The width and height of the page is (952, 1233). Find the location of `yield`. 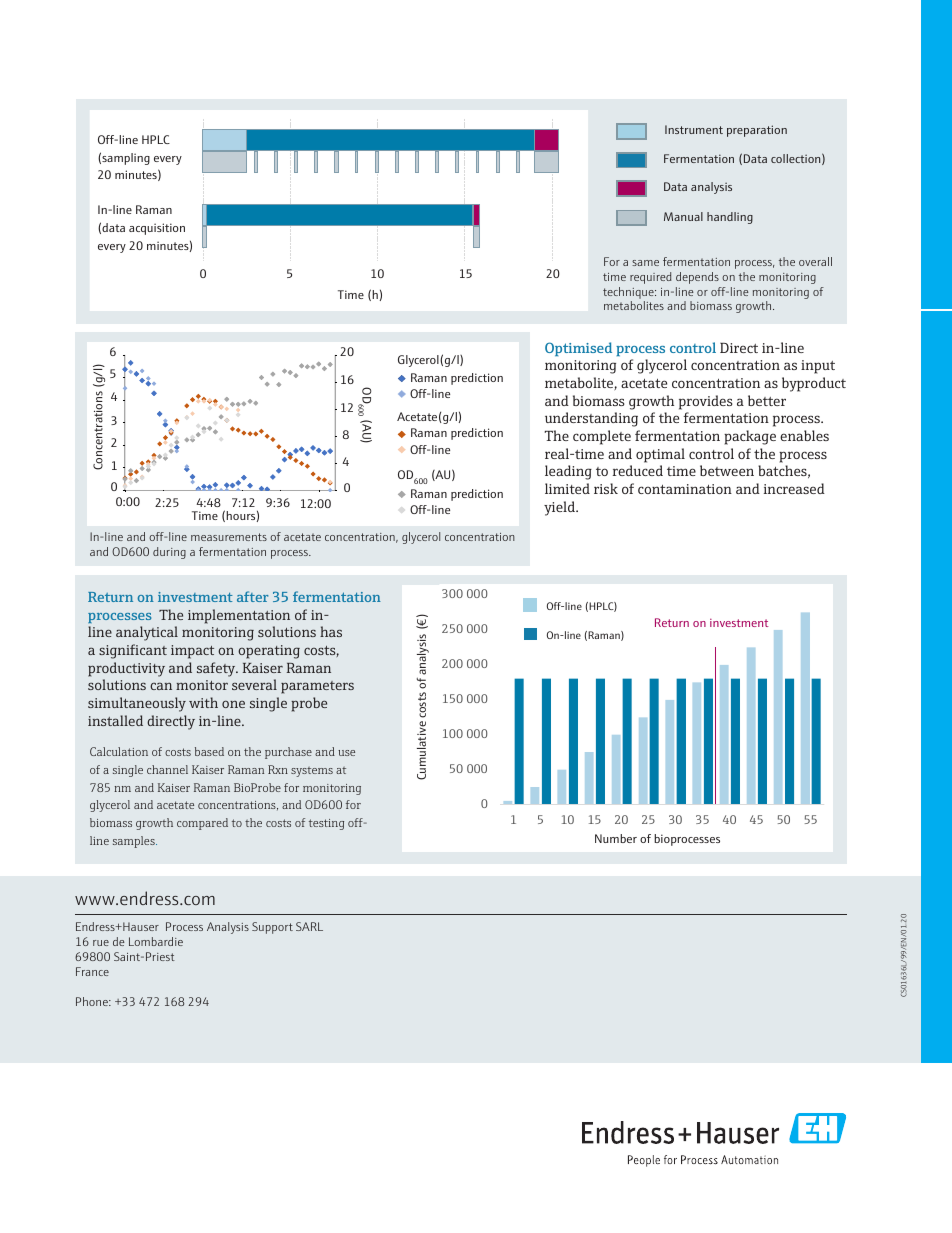

yield is located at coordinates (560, 508).
